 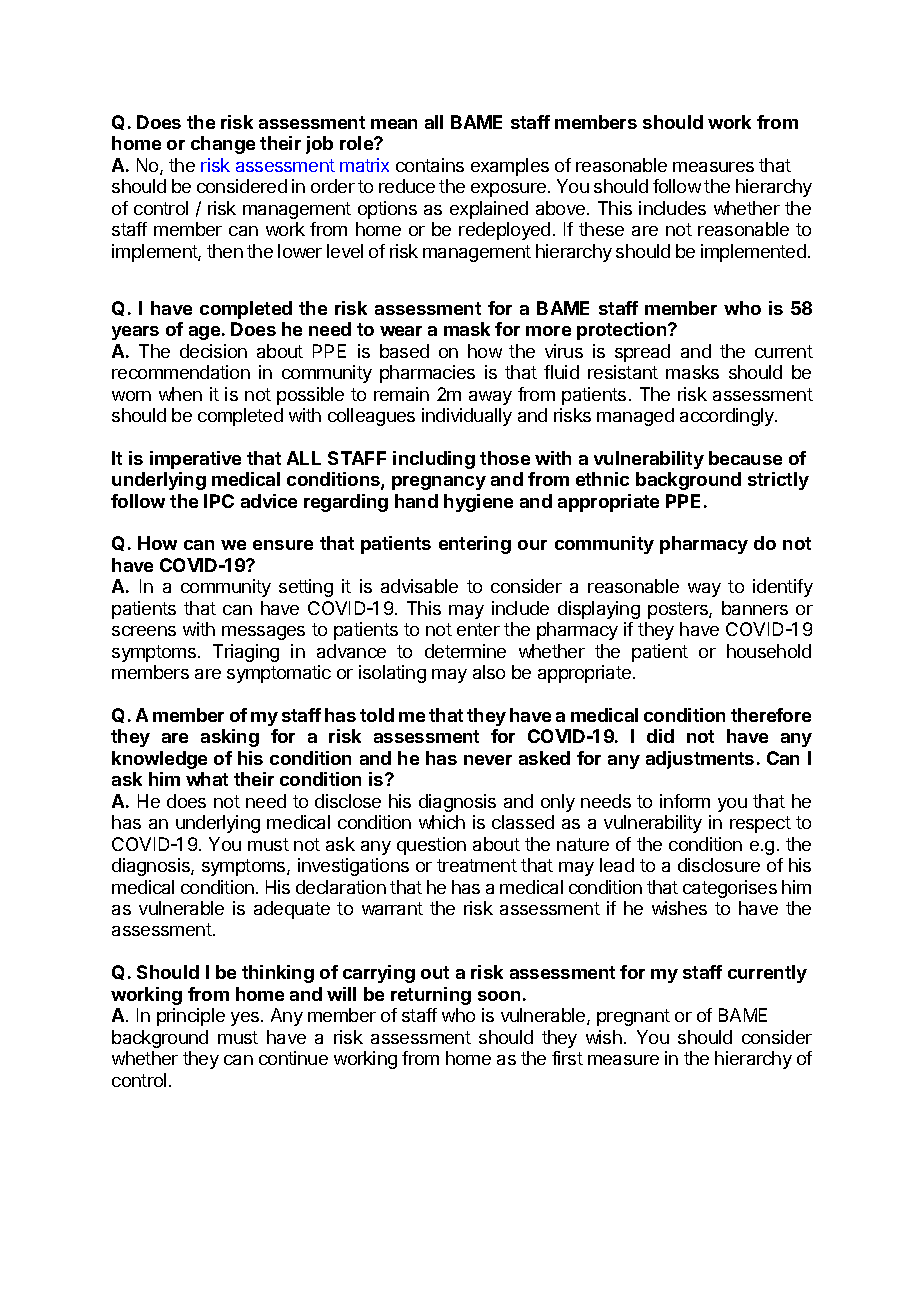 I want to click on these, so click(x=601, y=229).
